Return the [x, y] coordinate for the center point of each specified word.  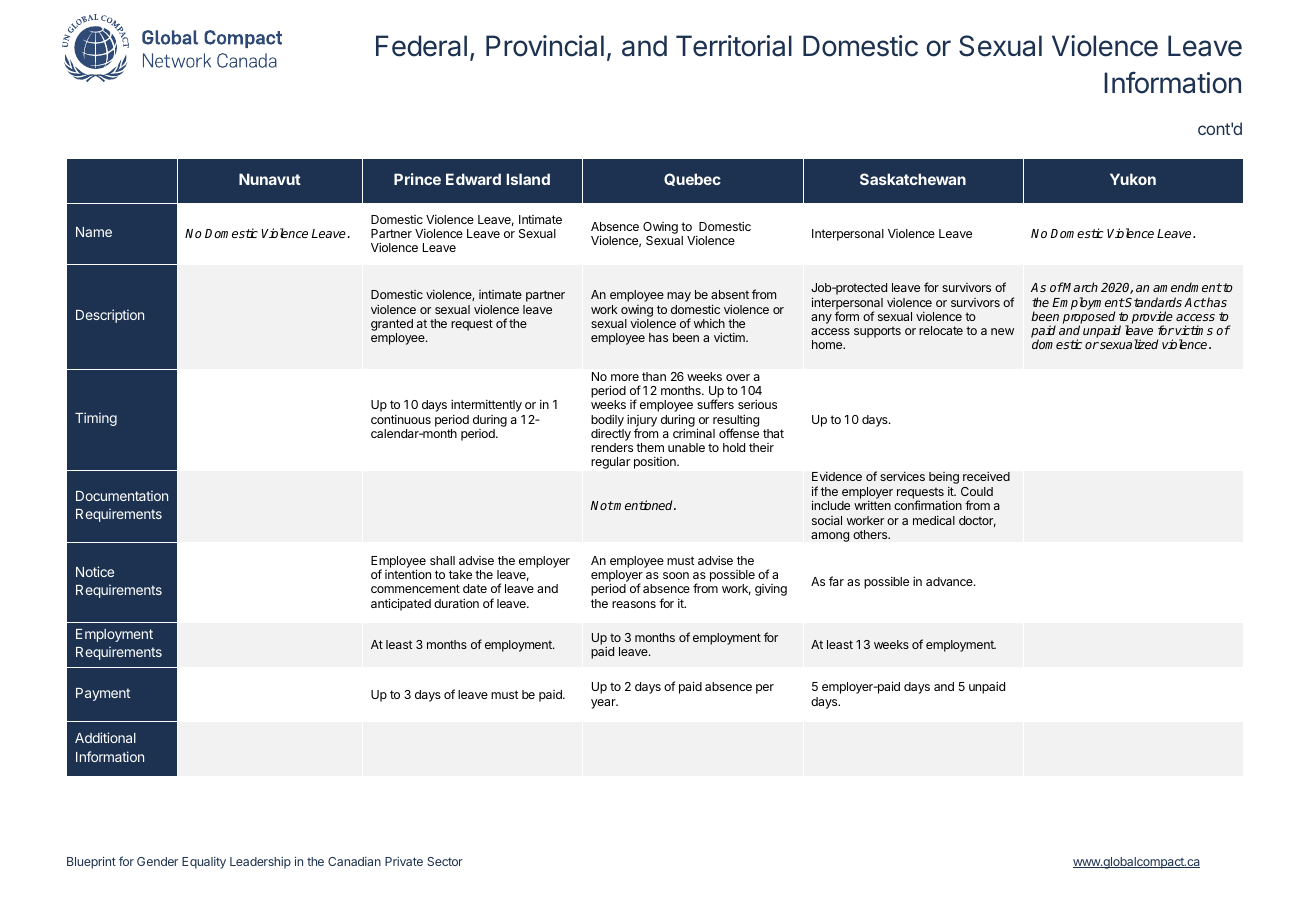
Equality [204, 863]
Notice [95, 571]
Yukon [1133, 179]
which [709, 323]
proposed [1089, 318]
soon [676, 575]
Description [110, 316]
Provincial [545, 46]
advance [950, 581]
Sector [445, 861]
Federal [421, 46]
